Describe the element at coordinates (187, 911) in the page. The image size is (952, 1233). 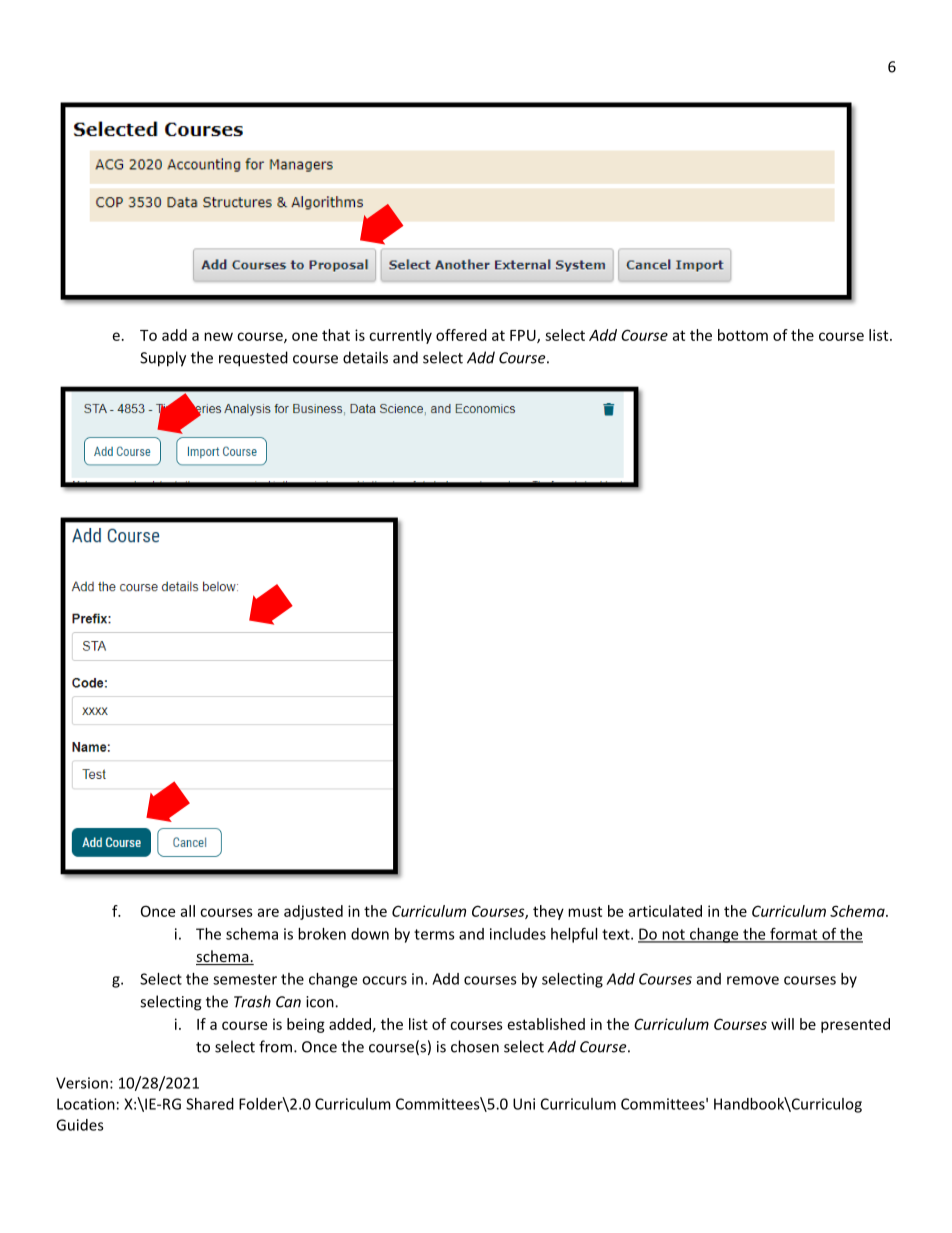
I see `all` at that location.
